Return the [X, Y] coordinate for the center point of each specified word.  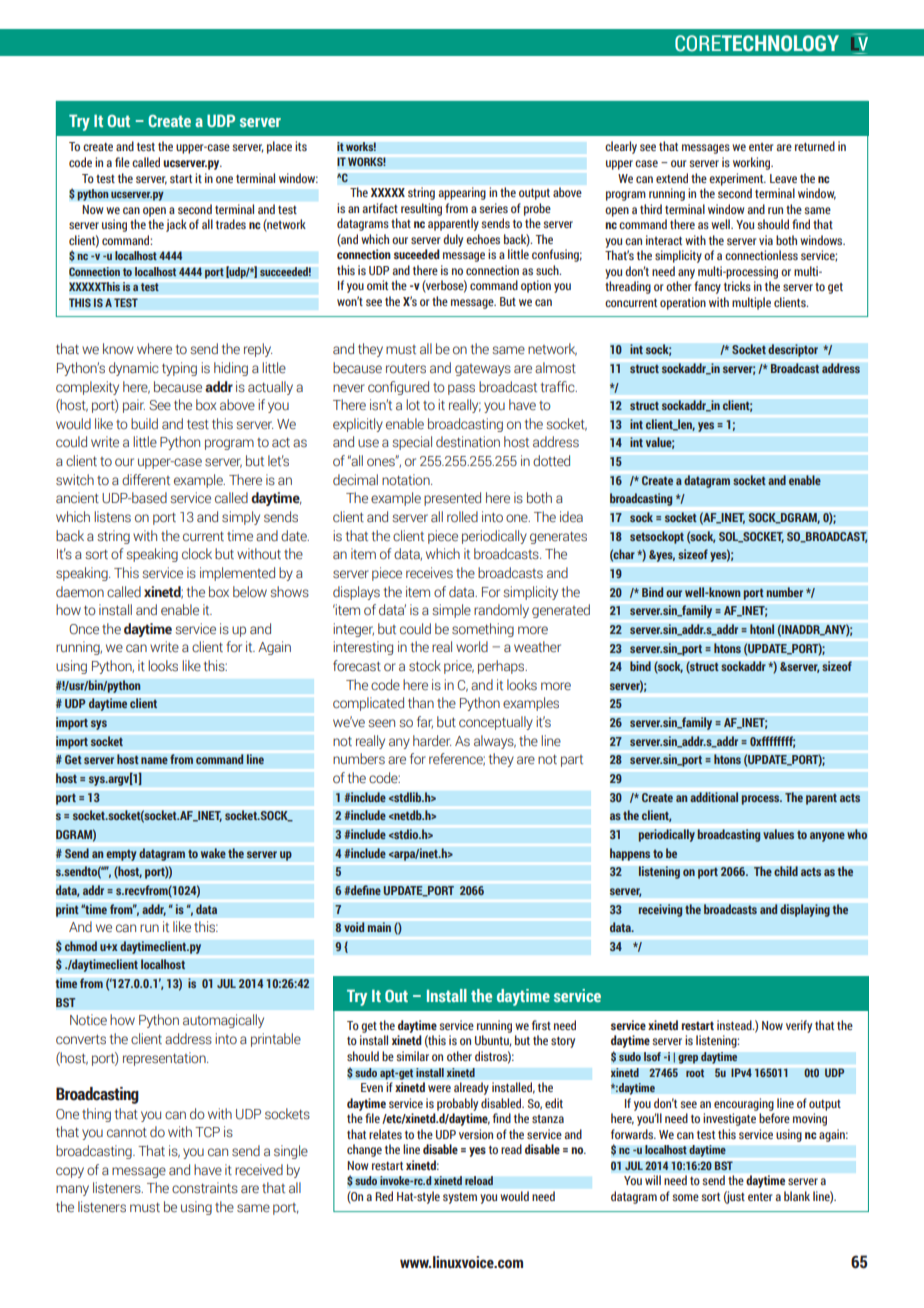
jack [176, 225]
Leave [783, 178]
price [459, 667]
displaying [805, 910]
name [154, 760]
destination [468, 442]
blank [797, 1196]
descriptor [793, 350]
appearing [462, 193]
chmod [81, 946]
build [144, 423]
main [379, 927]
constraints [205, 1188]
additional [714, 797]
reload [479, 1181]
